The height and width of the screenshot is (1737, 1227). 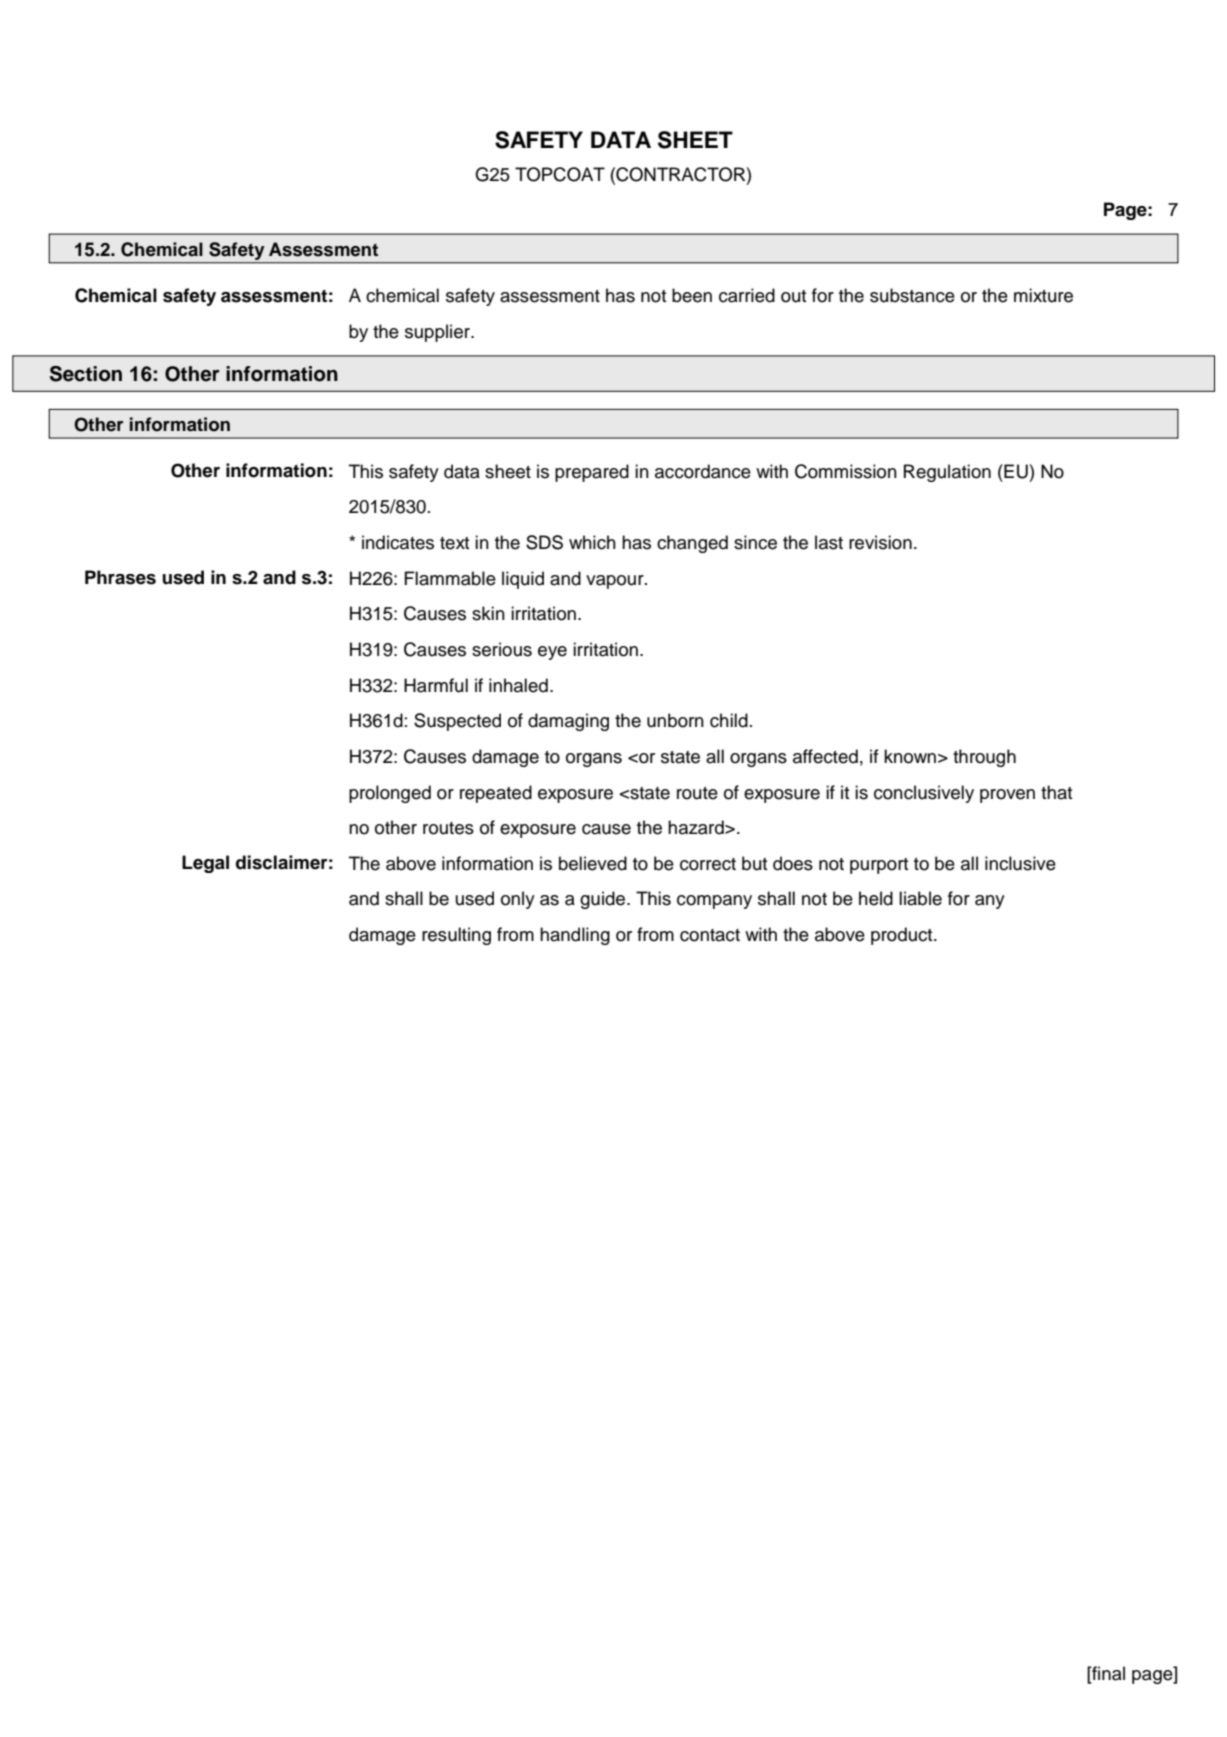 What do you see at coordinates (86, 374) in the screenshot?
I see `Section` at bounding box center [86, 374].
